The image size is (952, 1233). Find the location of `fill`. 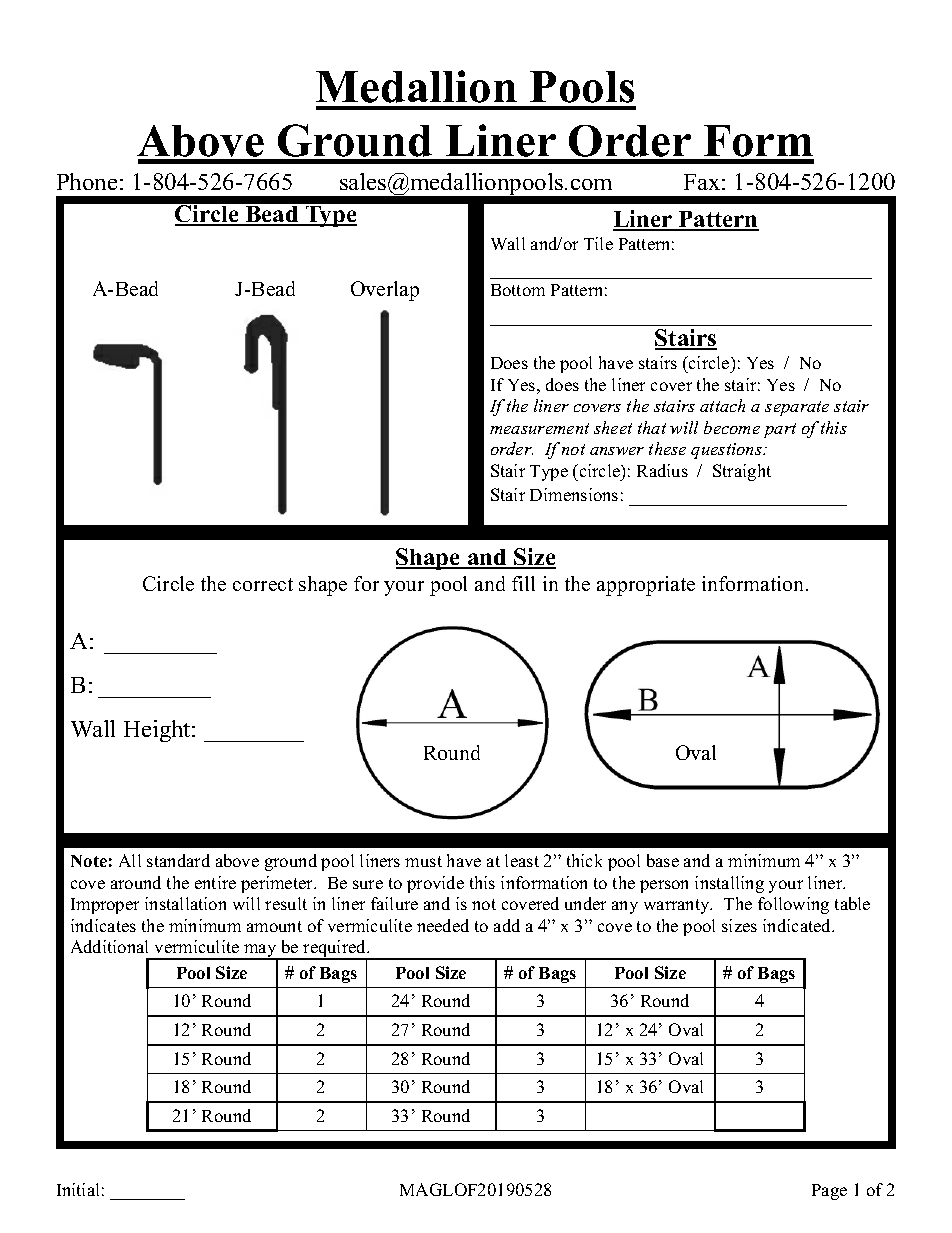

fill is located at coordinates (523, 583).
